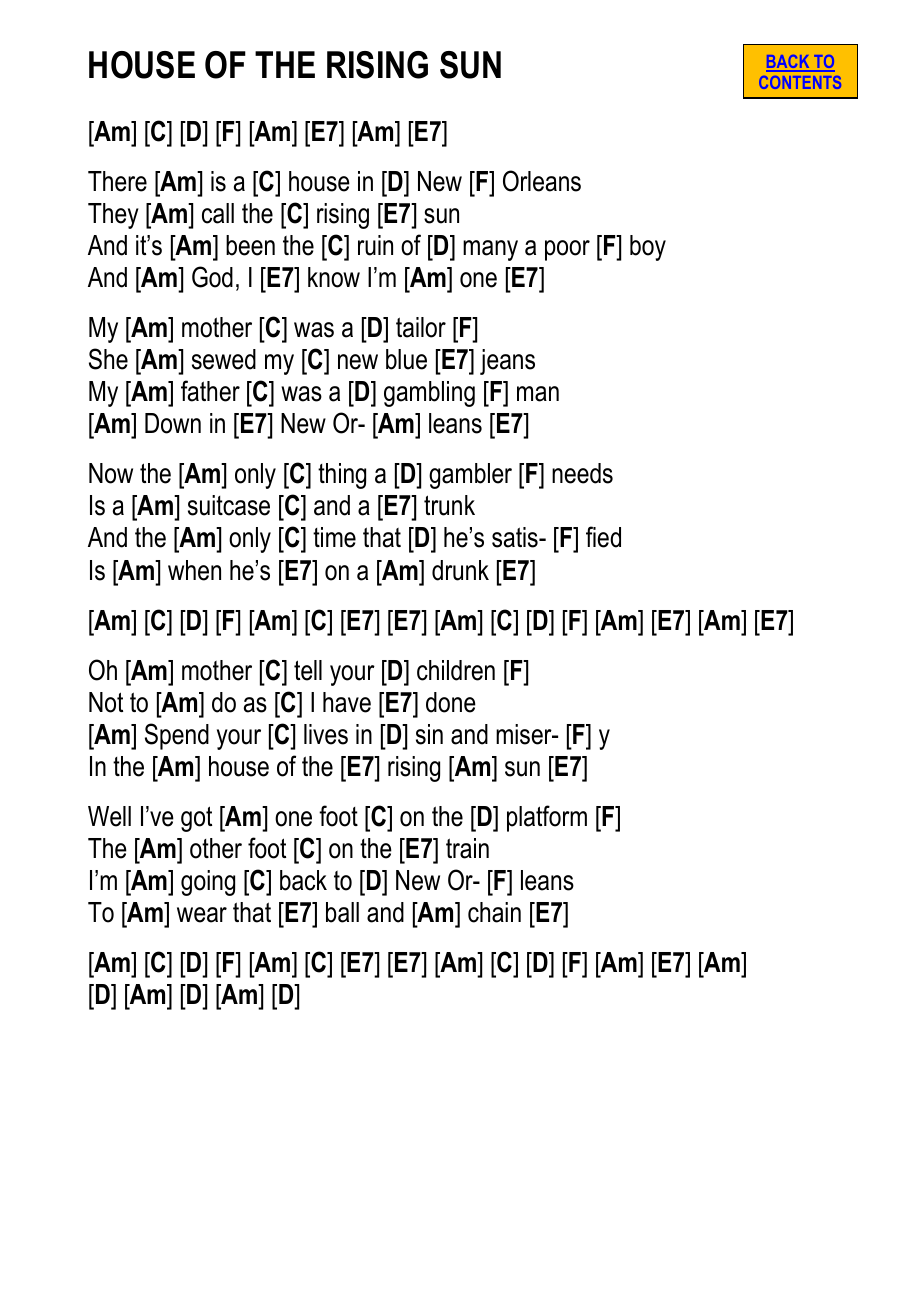  I want to click on There, so click(117, 181).
